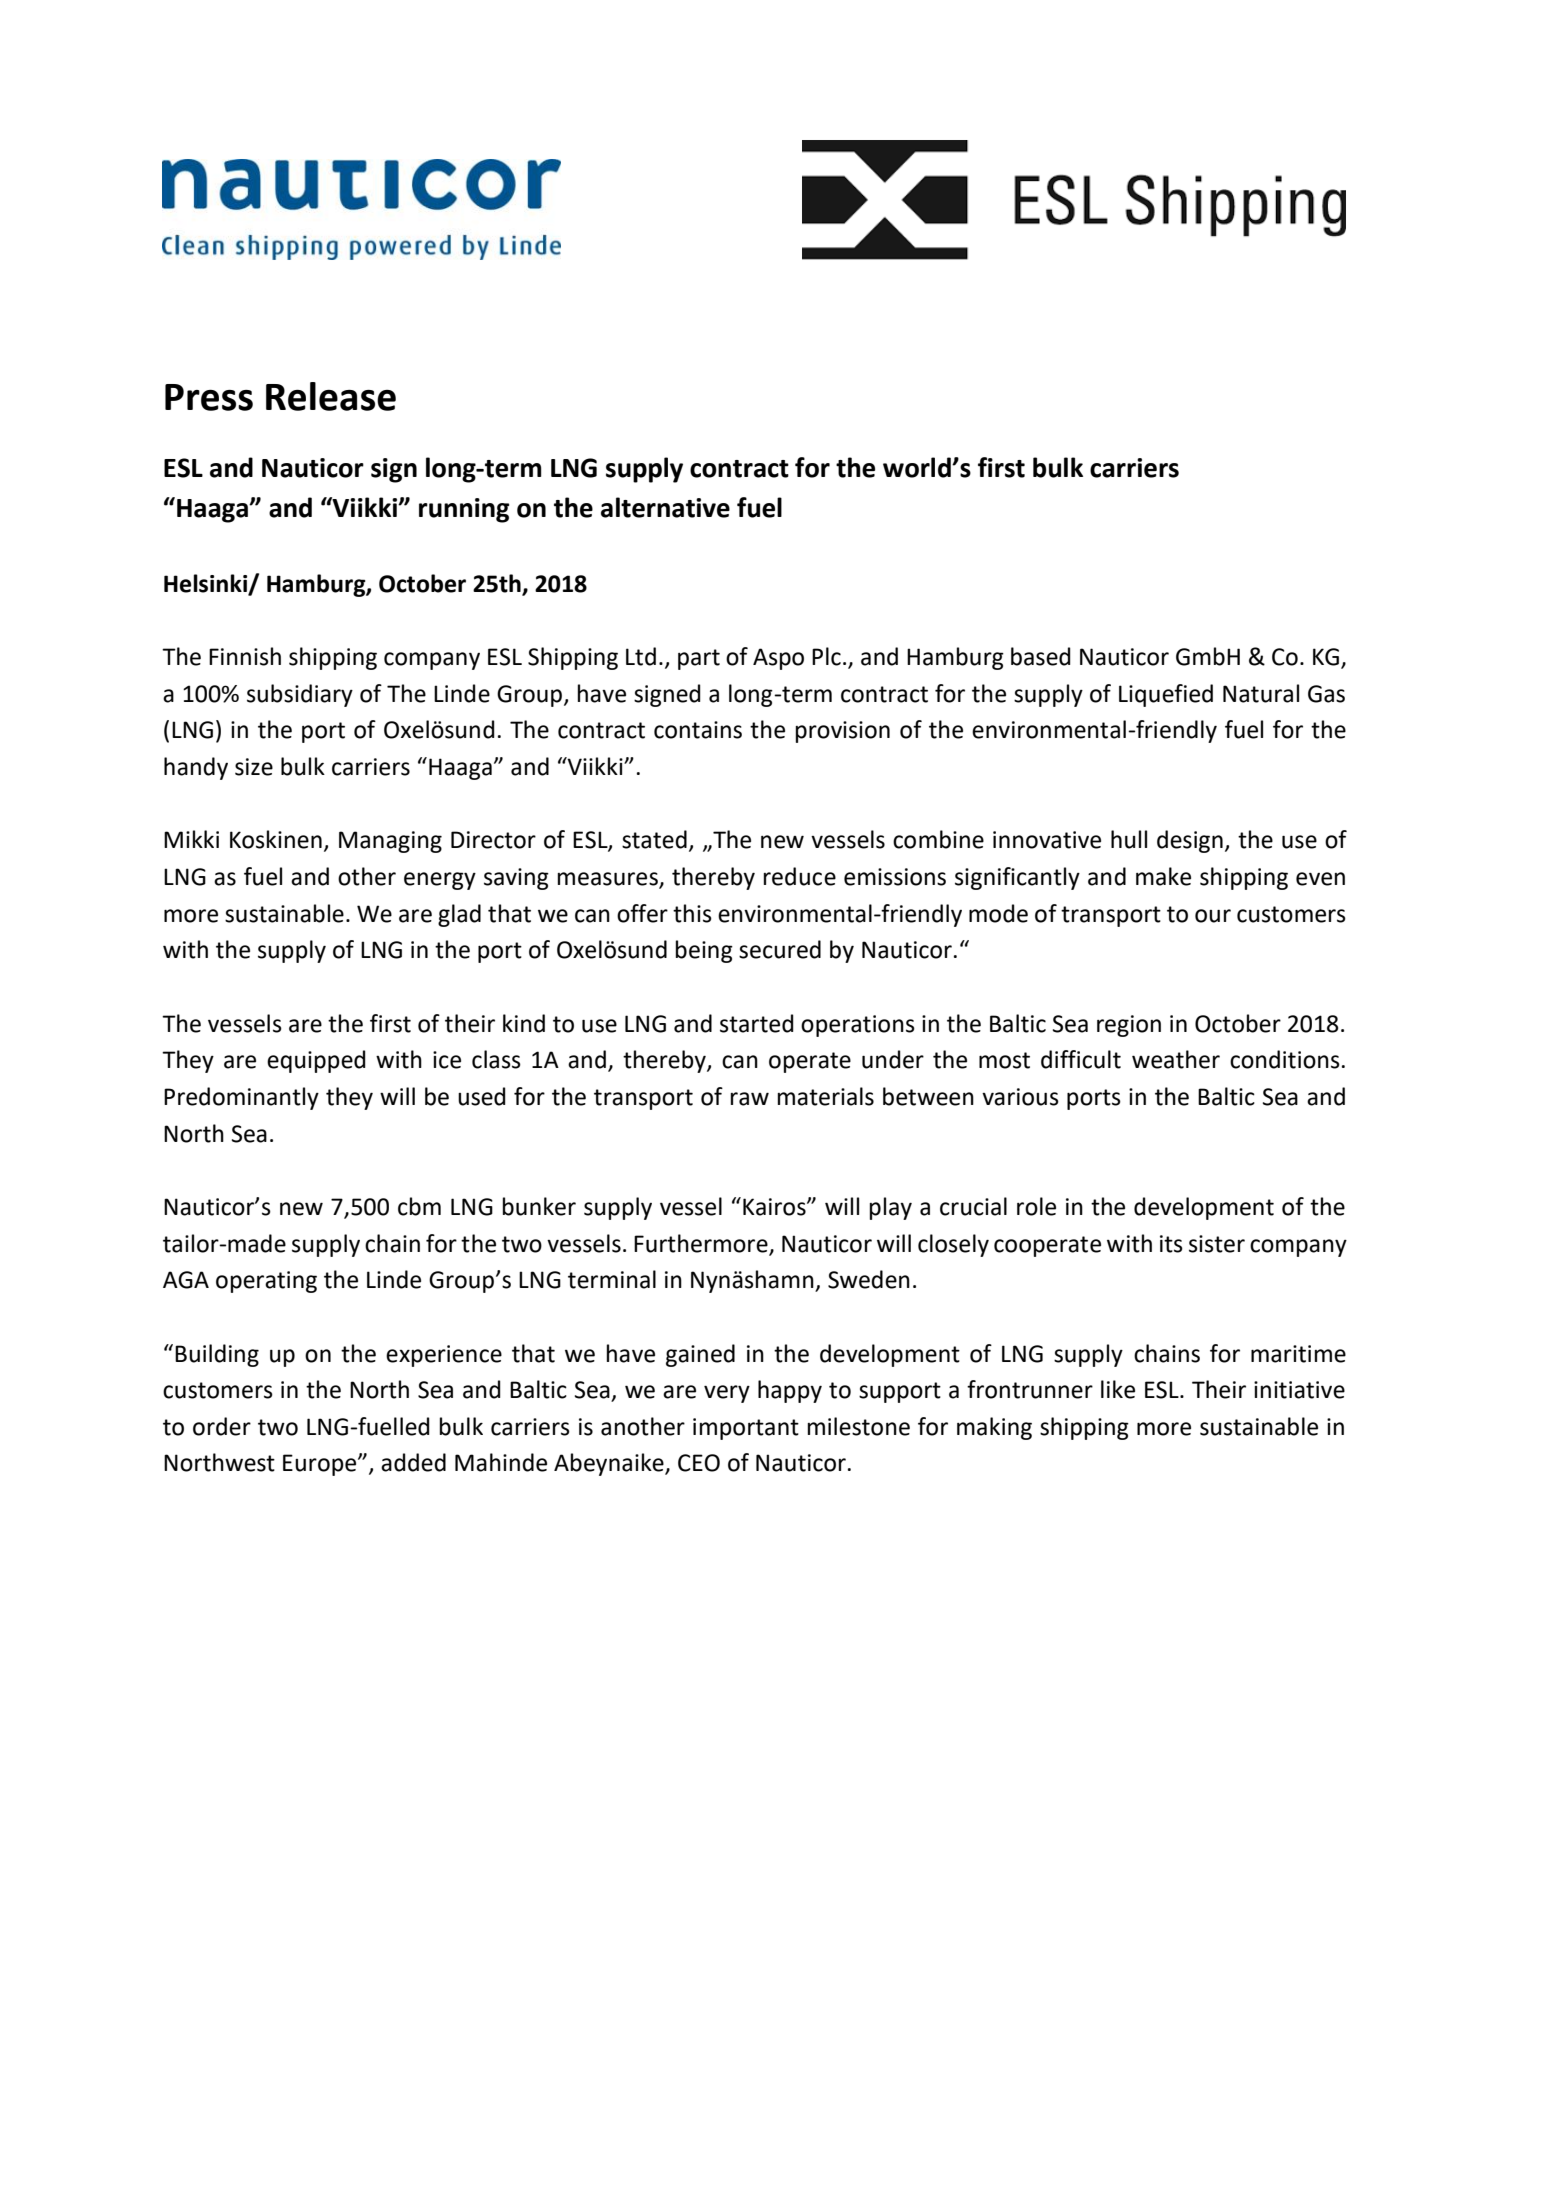 The height and width of the screenshot is (2198, 1553). Describe the element at coordinates (331, 396) in the screenshot. I see `Release` at that location.
